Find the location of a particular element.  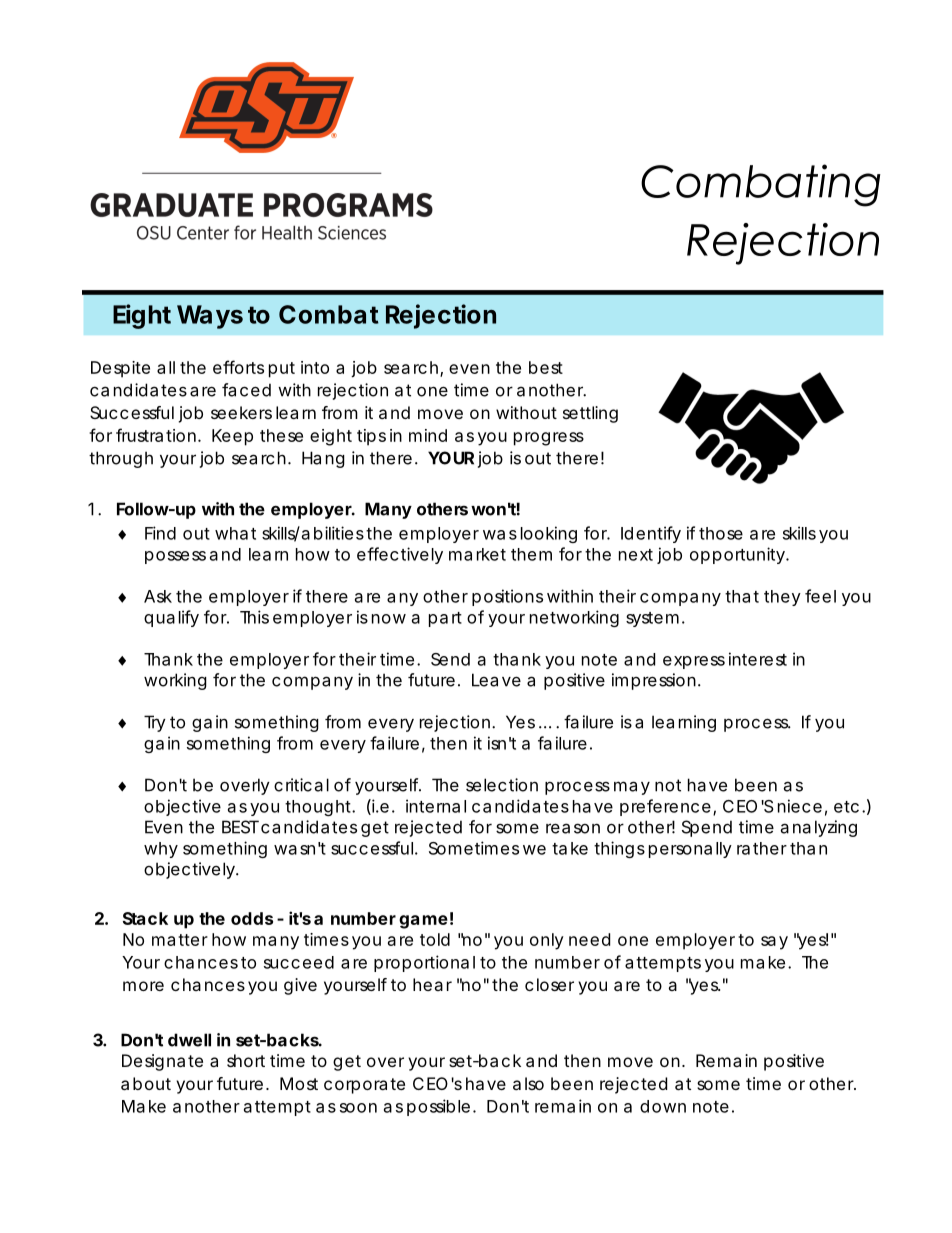

settling is located at coordinates (590, 414).
